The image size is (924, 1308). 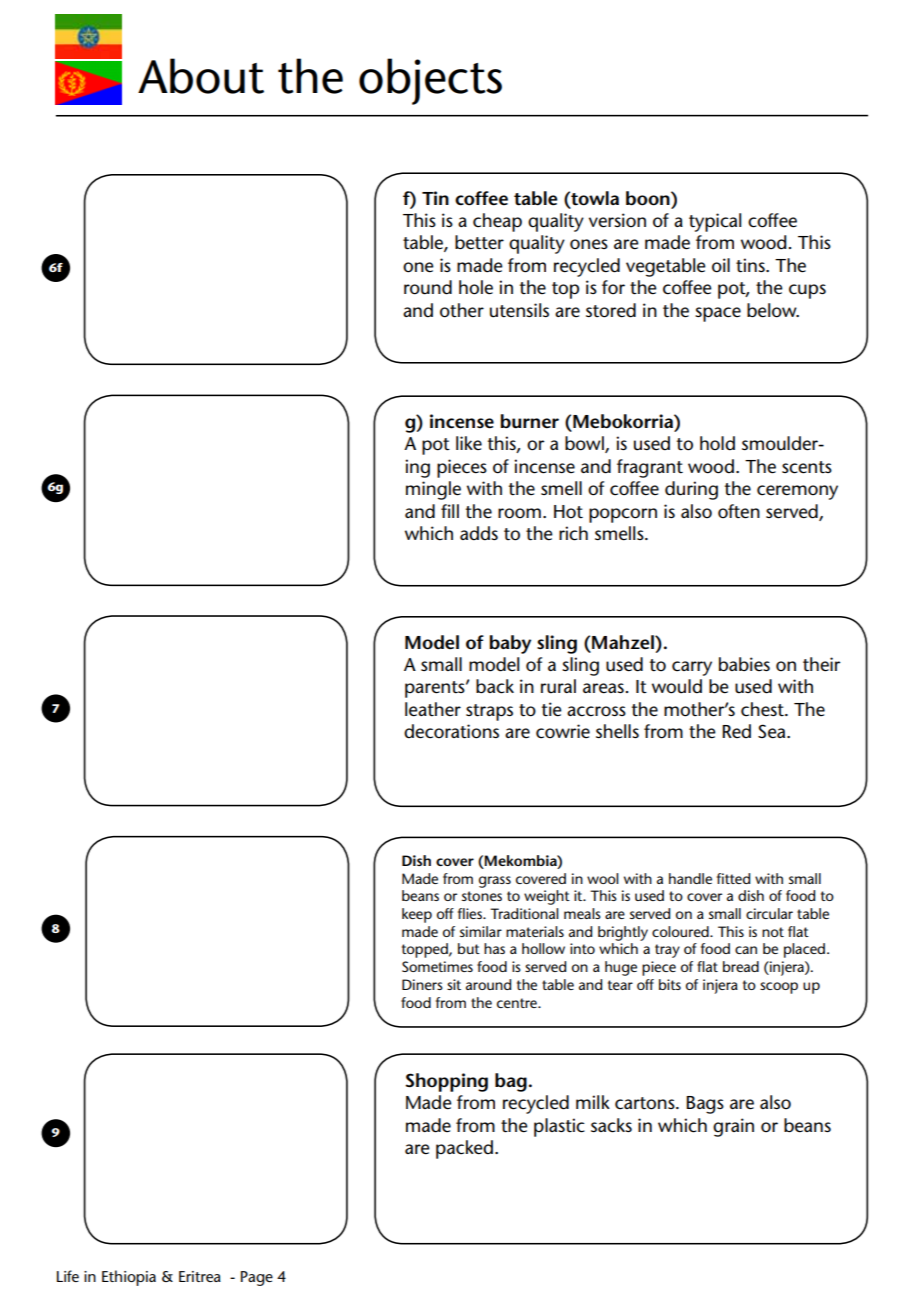 What do you see at coordinates (201, 76) in the screenshot?
I see `About` at bounding box center [201, 76].
